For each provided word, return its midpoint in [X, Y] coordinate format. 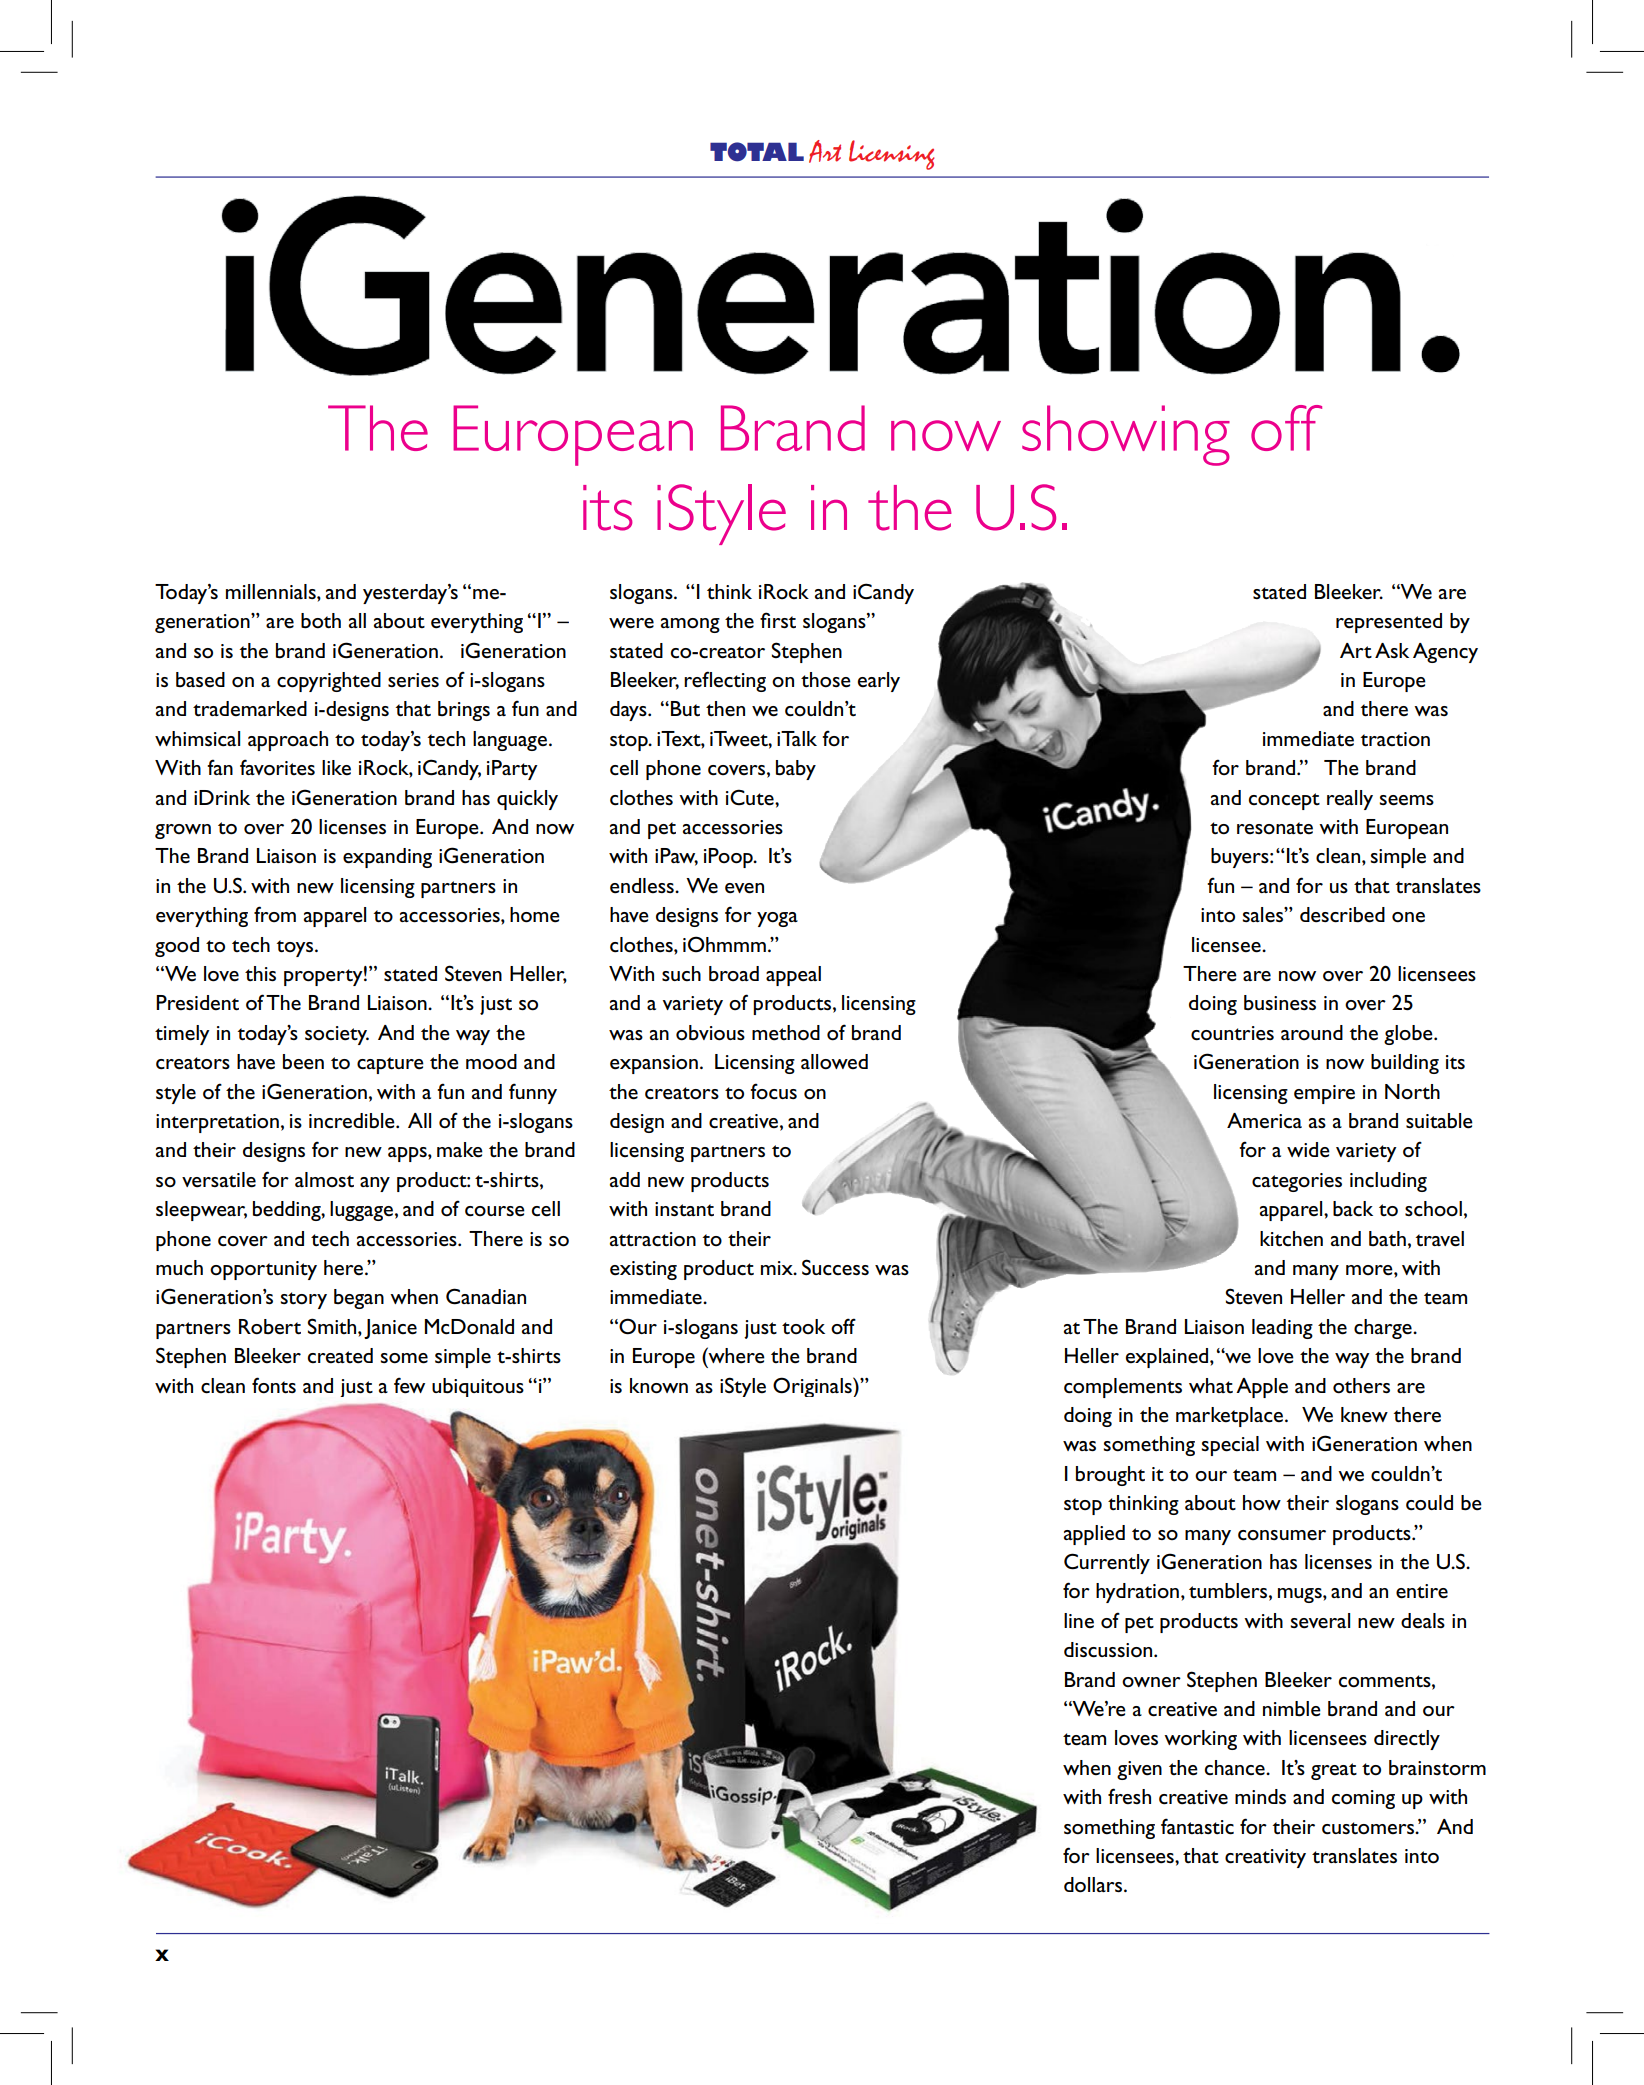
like [336, 768]
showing [1126, 435]
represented [1389, 623]
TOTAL [757, 152]
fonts [274, 1385]
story [303, 1300]
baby [796, 770]
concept [1284, 801]
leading [1282, 1329]
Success [835, 1267]
